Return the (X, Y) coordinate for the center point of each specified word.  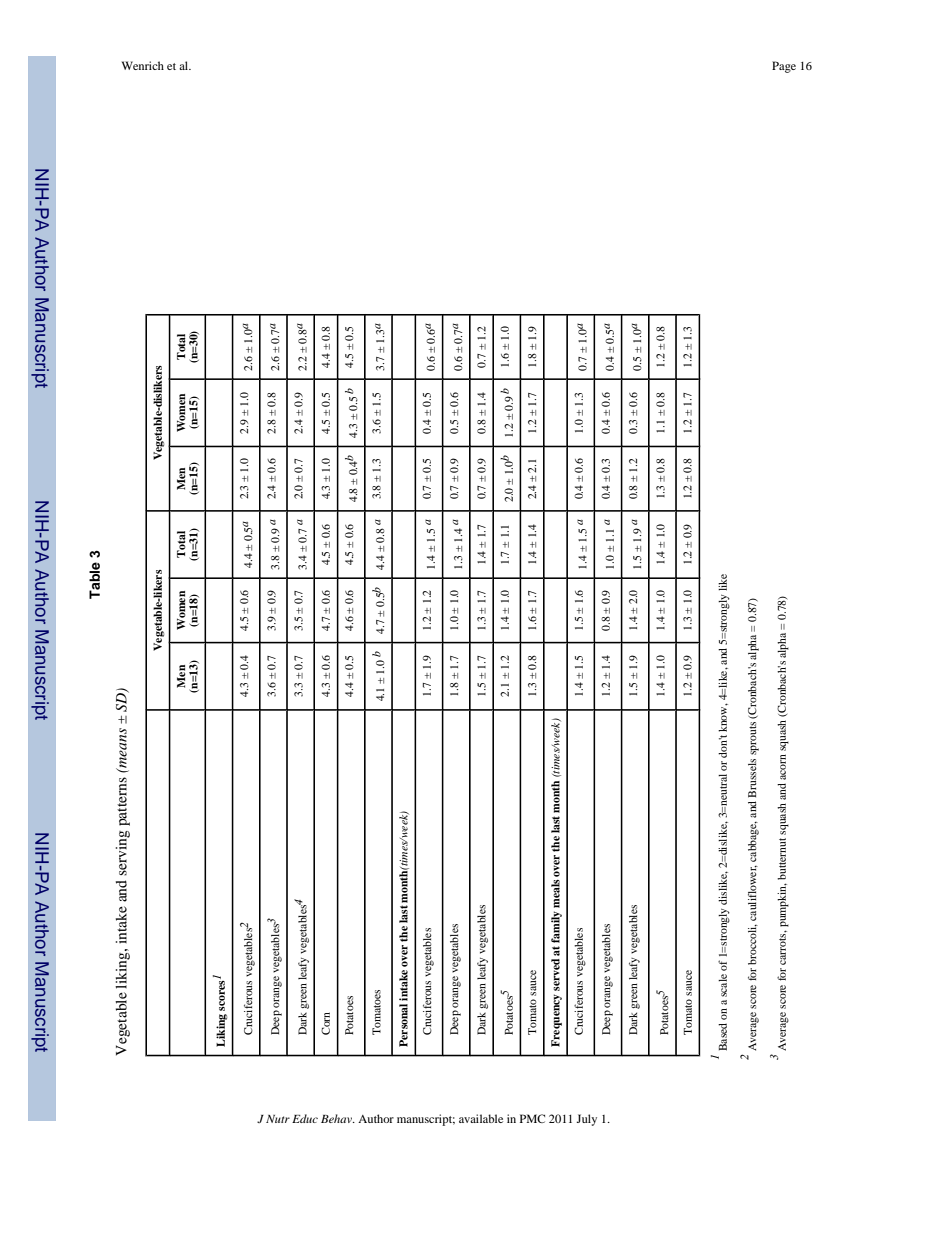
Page (784, 67)
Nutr (278, 1119)
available (481, 1118)
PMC (532, 1118)
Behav (338, 1118)
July (586, 1120)
